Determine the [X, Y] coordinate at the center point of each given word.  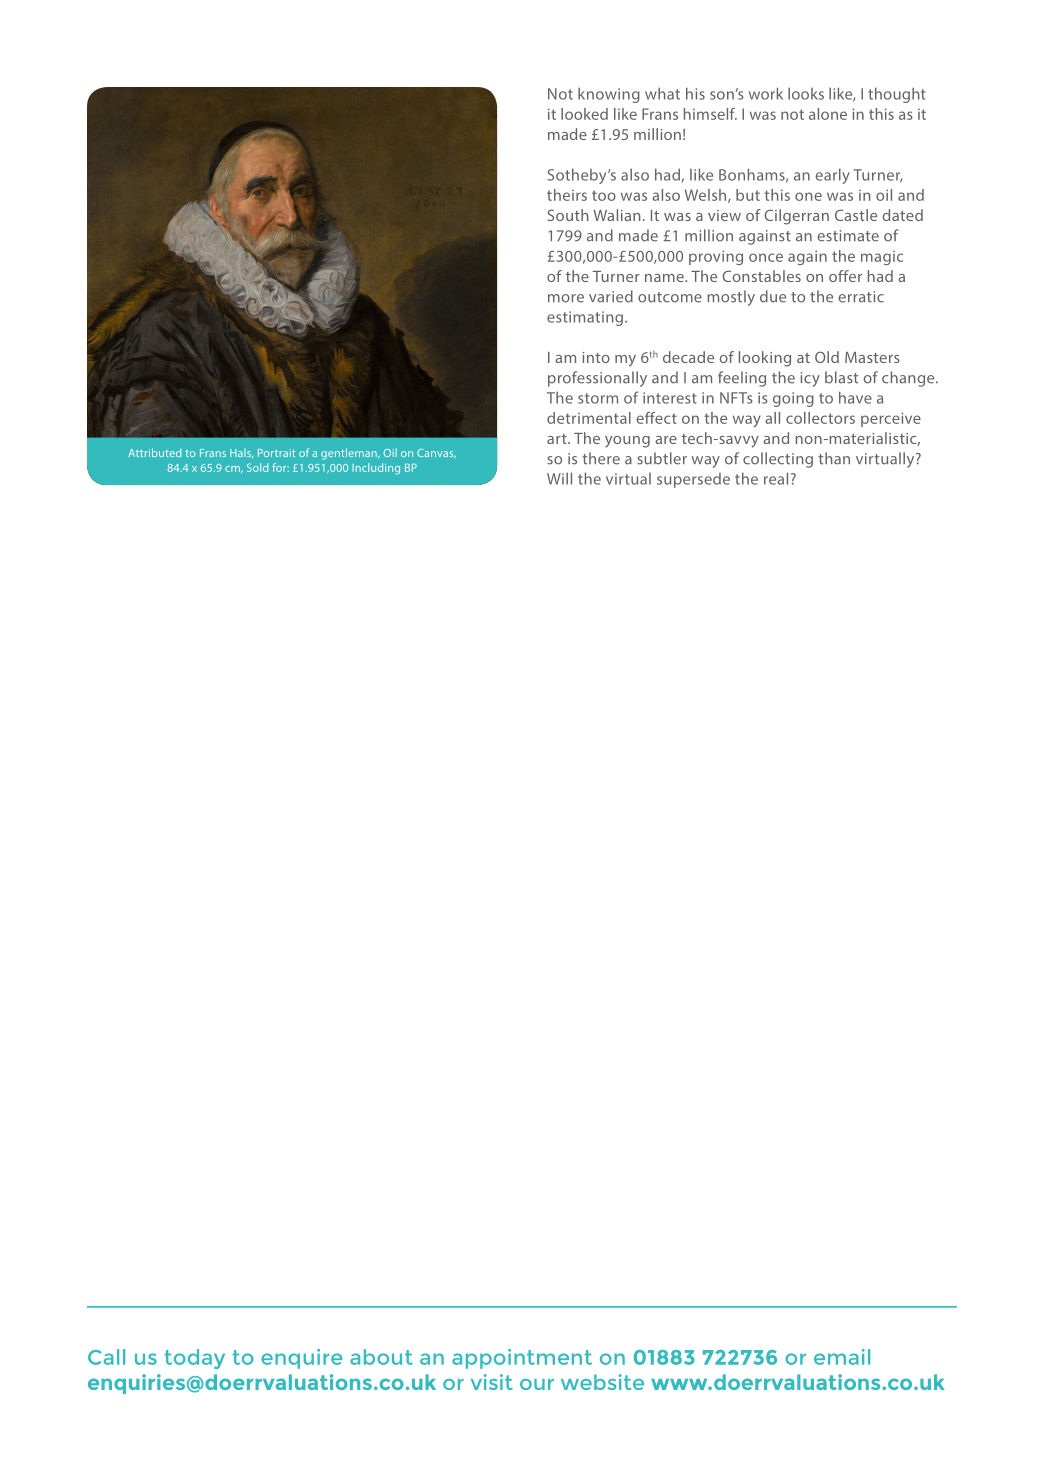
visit [492, 1382]
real [776, 478]
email [842, 1357]
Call [106, 1357]
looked [584, 114]
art [558, 439]
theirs [567, 195]
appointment [522, 1359]
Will [559, 478]
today [195, 1359]
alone [828, 114]
